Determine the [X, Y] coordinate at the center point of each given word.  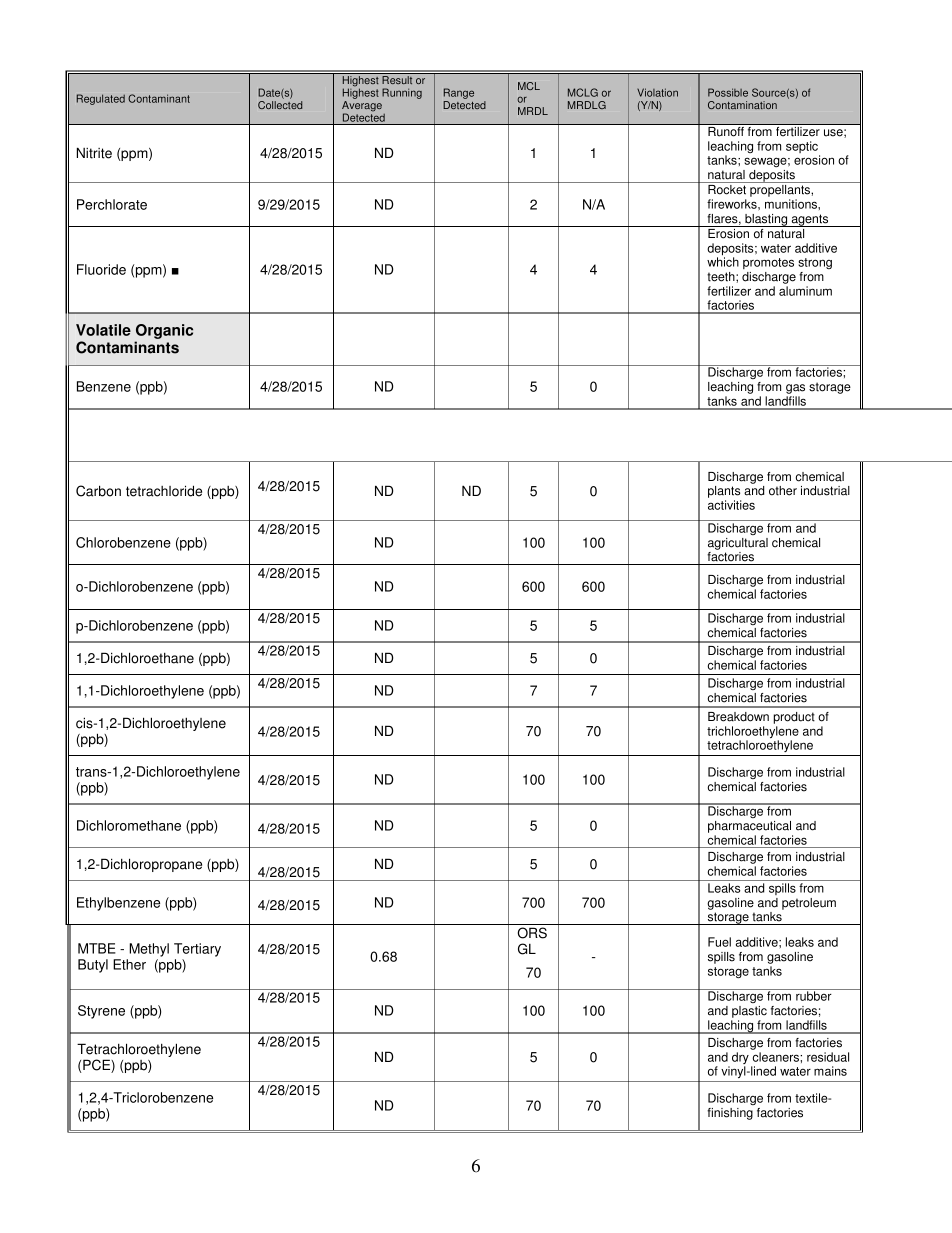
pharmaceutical [749, 827]
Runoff [726, 131]
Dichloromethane [129, 825]
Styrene [101, 1012]
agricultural [738, 544]
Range [458, 95]
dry [740, 1059]
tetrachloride [164, 491]
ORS [532, 933]
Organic [164, 331]
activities [731, 505]
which [723, 261]
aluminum [805, 291]
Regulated [101, 99]
